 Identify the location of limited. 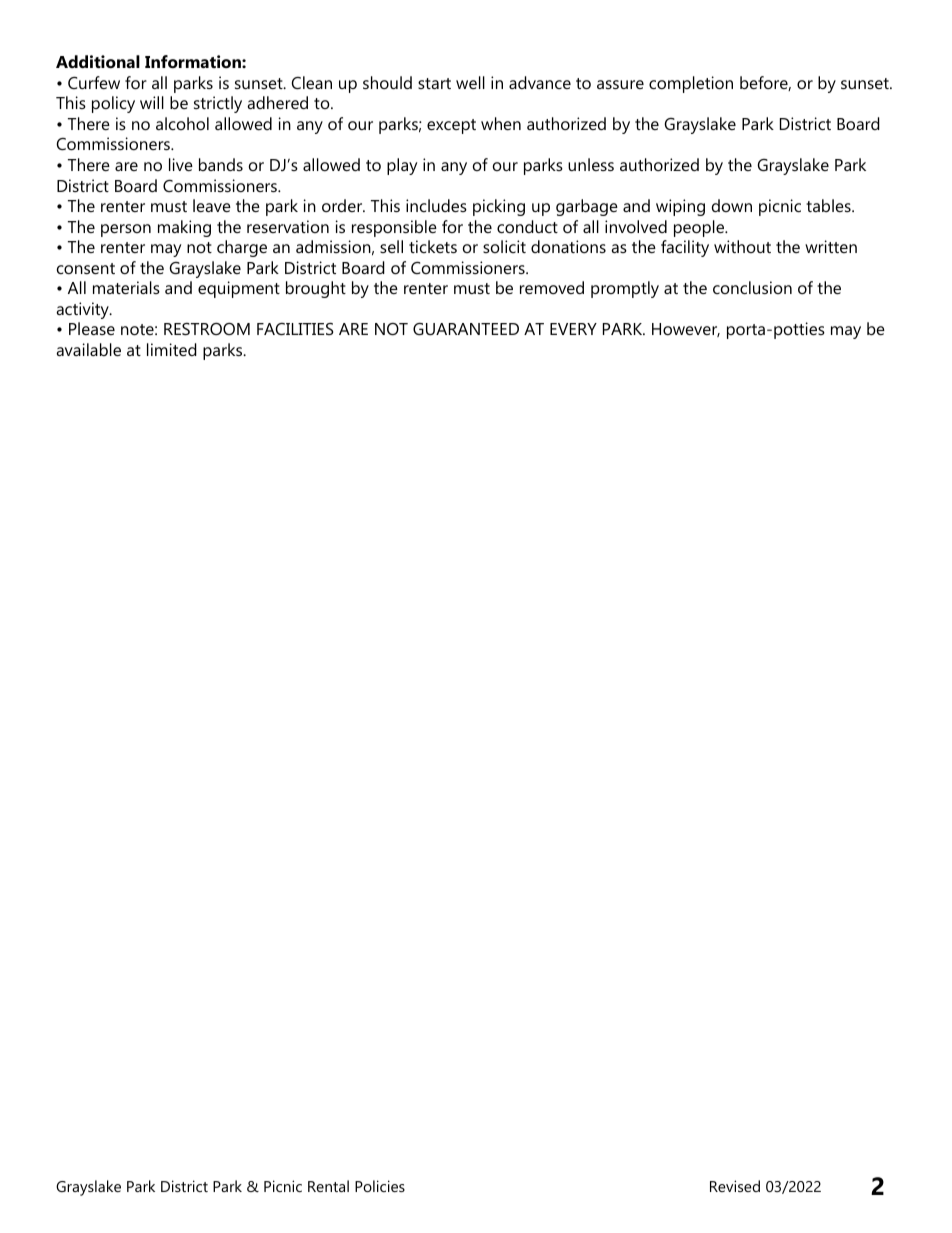
(172, 349).
